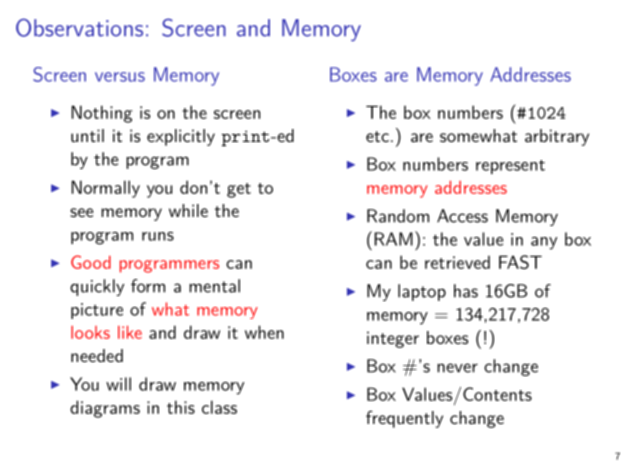 The width and height of the screenshot is (624, 468). What do you see at coordinates (105, 189) in the screenshot?
I see `Normally` at bounding box center [105, 189].
